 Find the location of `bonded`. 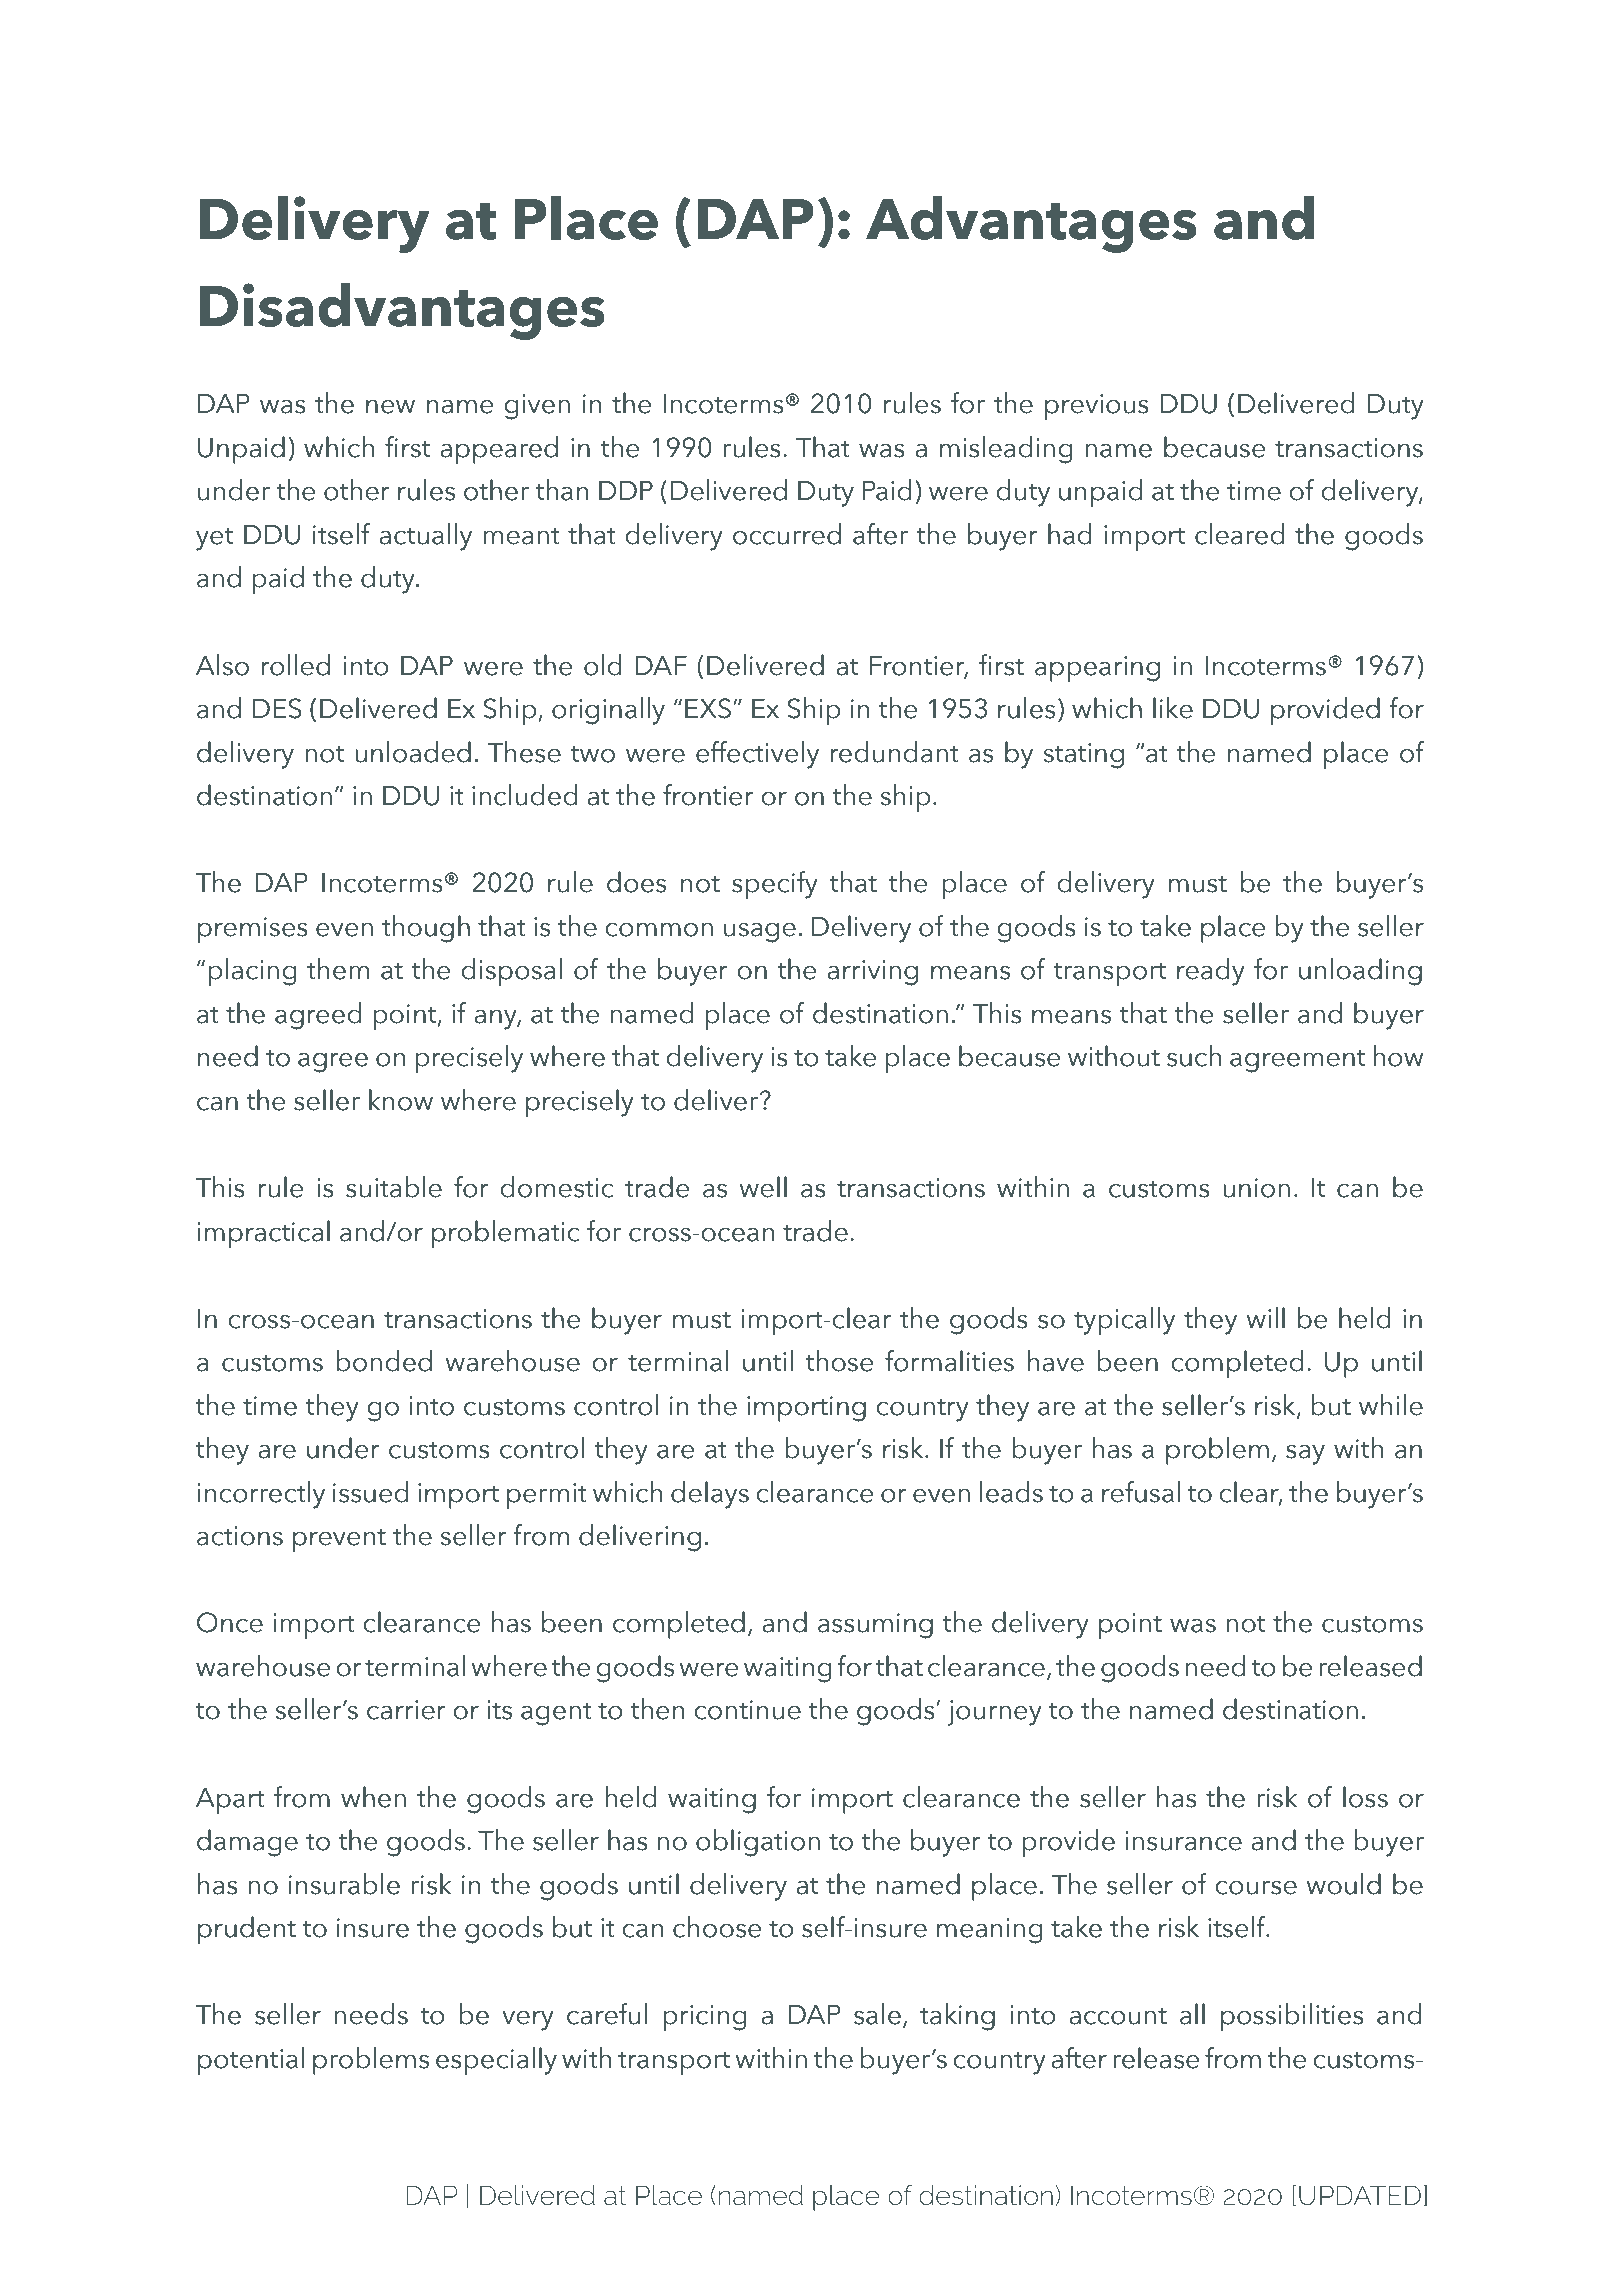

bonded is located at coordinates (384, 1361).
